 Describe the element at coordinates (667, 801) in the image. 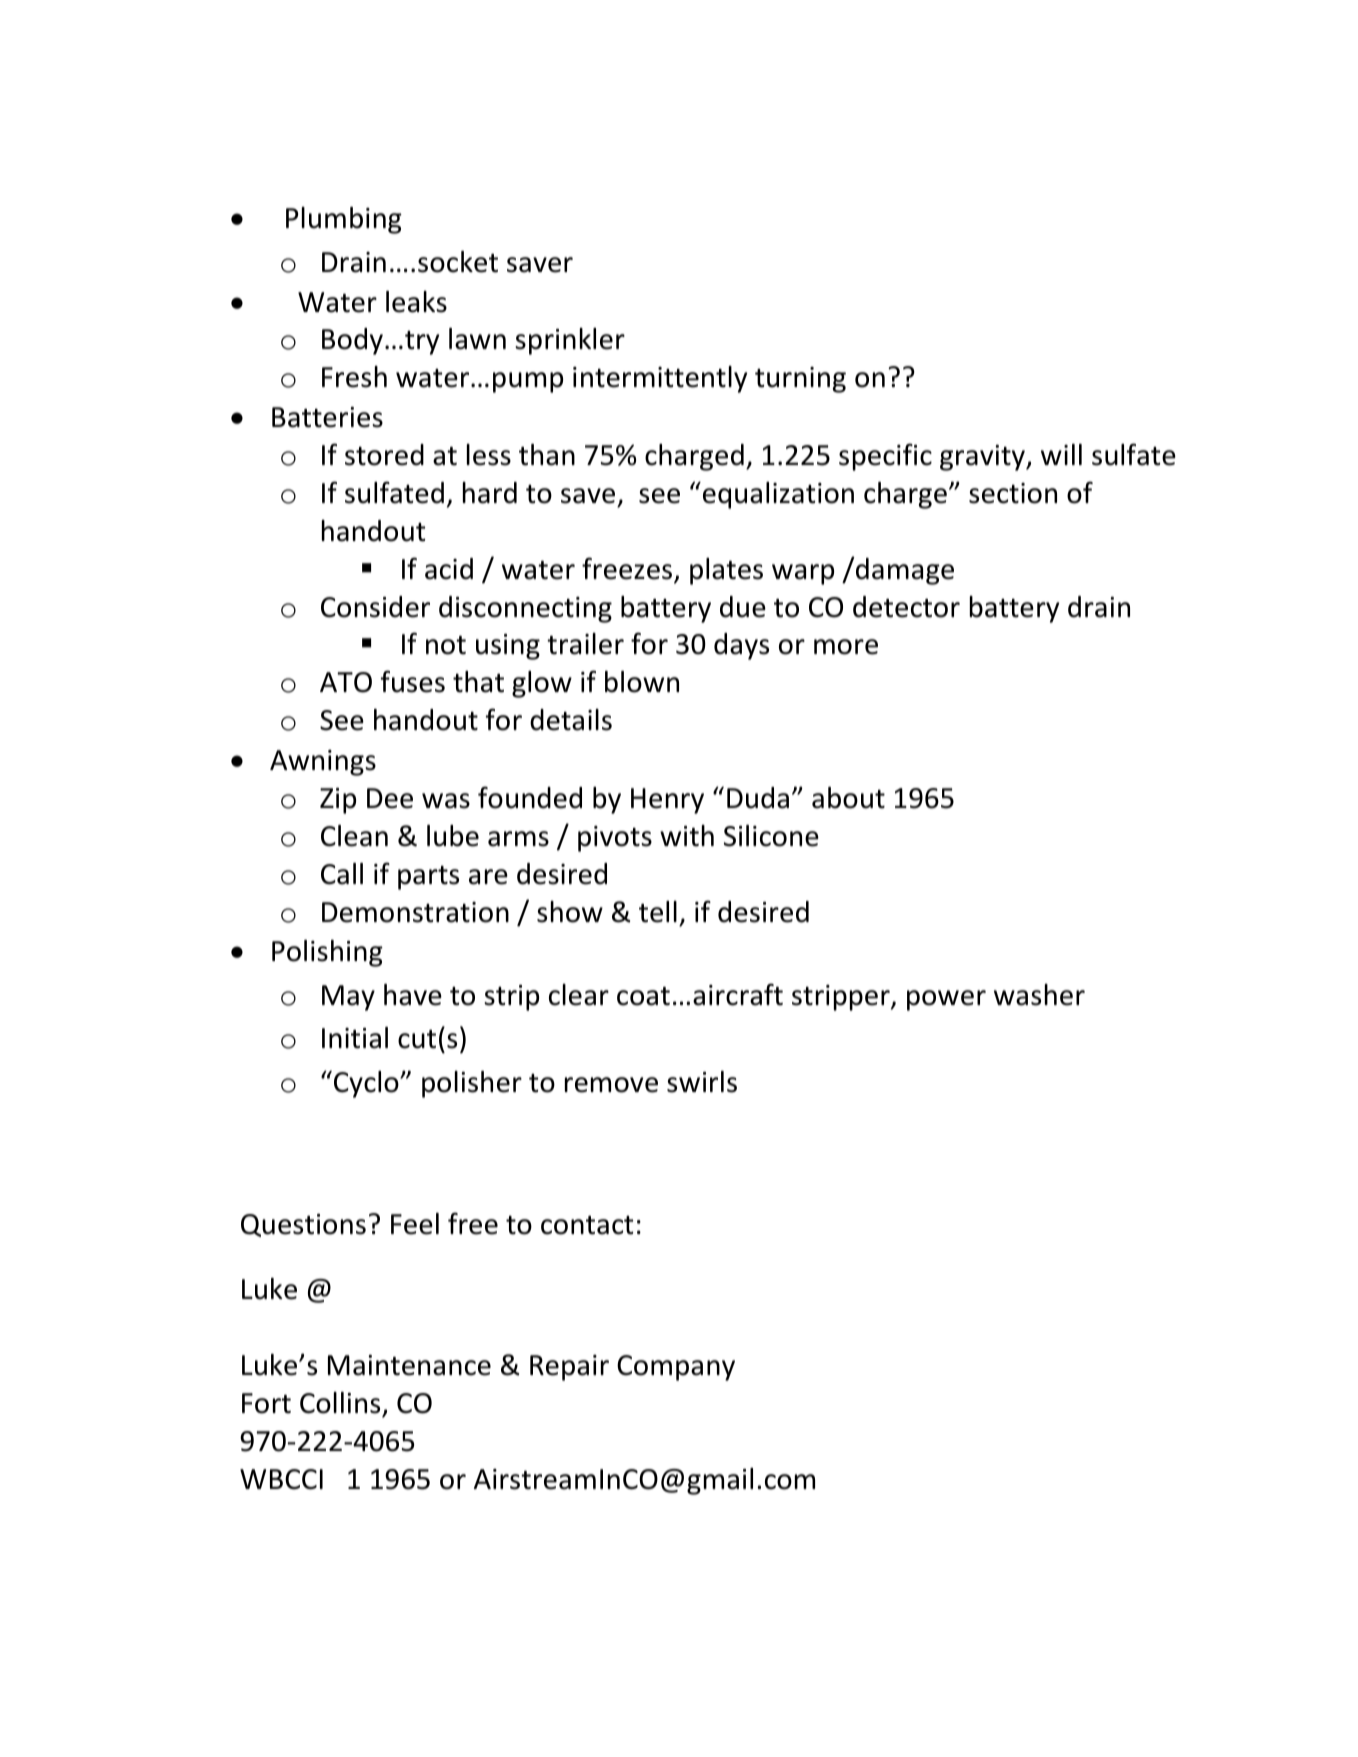

I see `Henry` at that location.
